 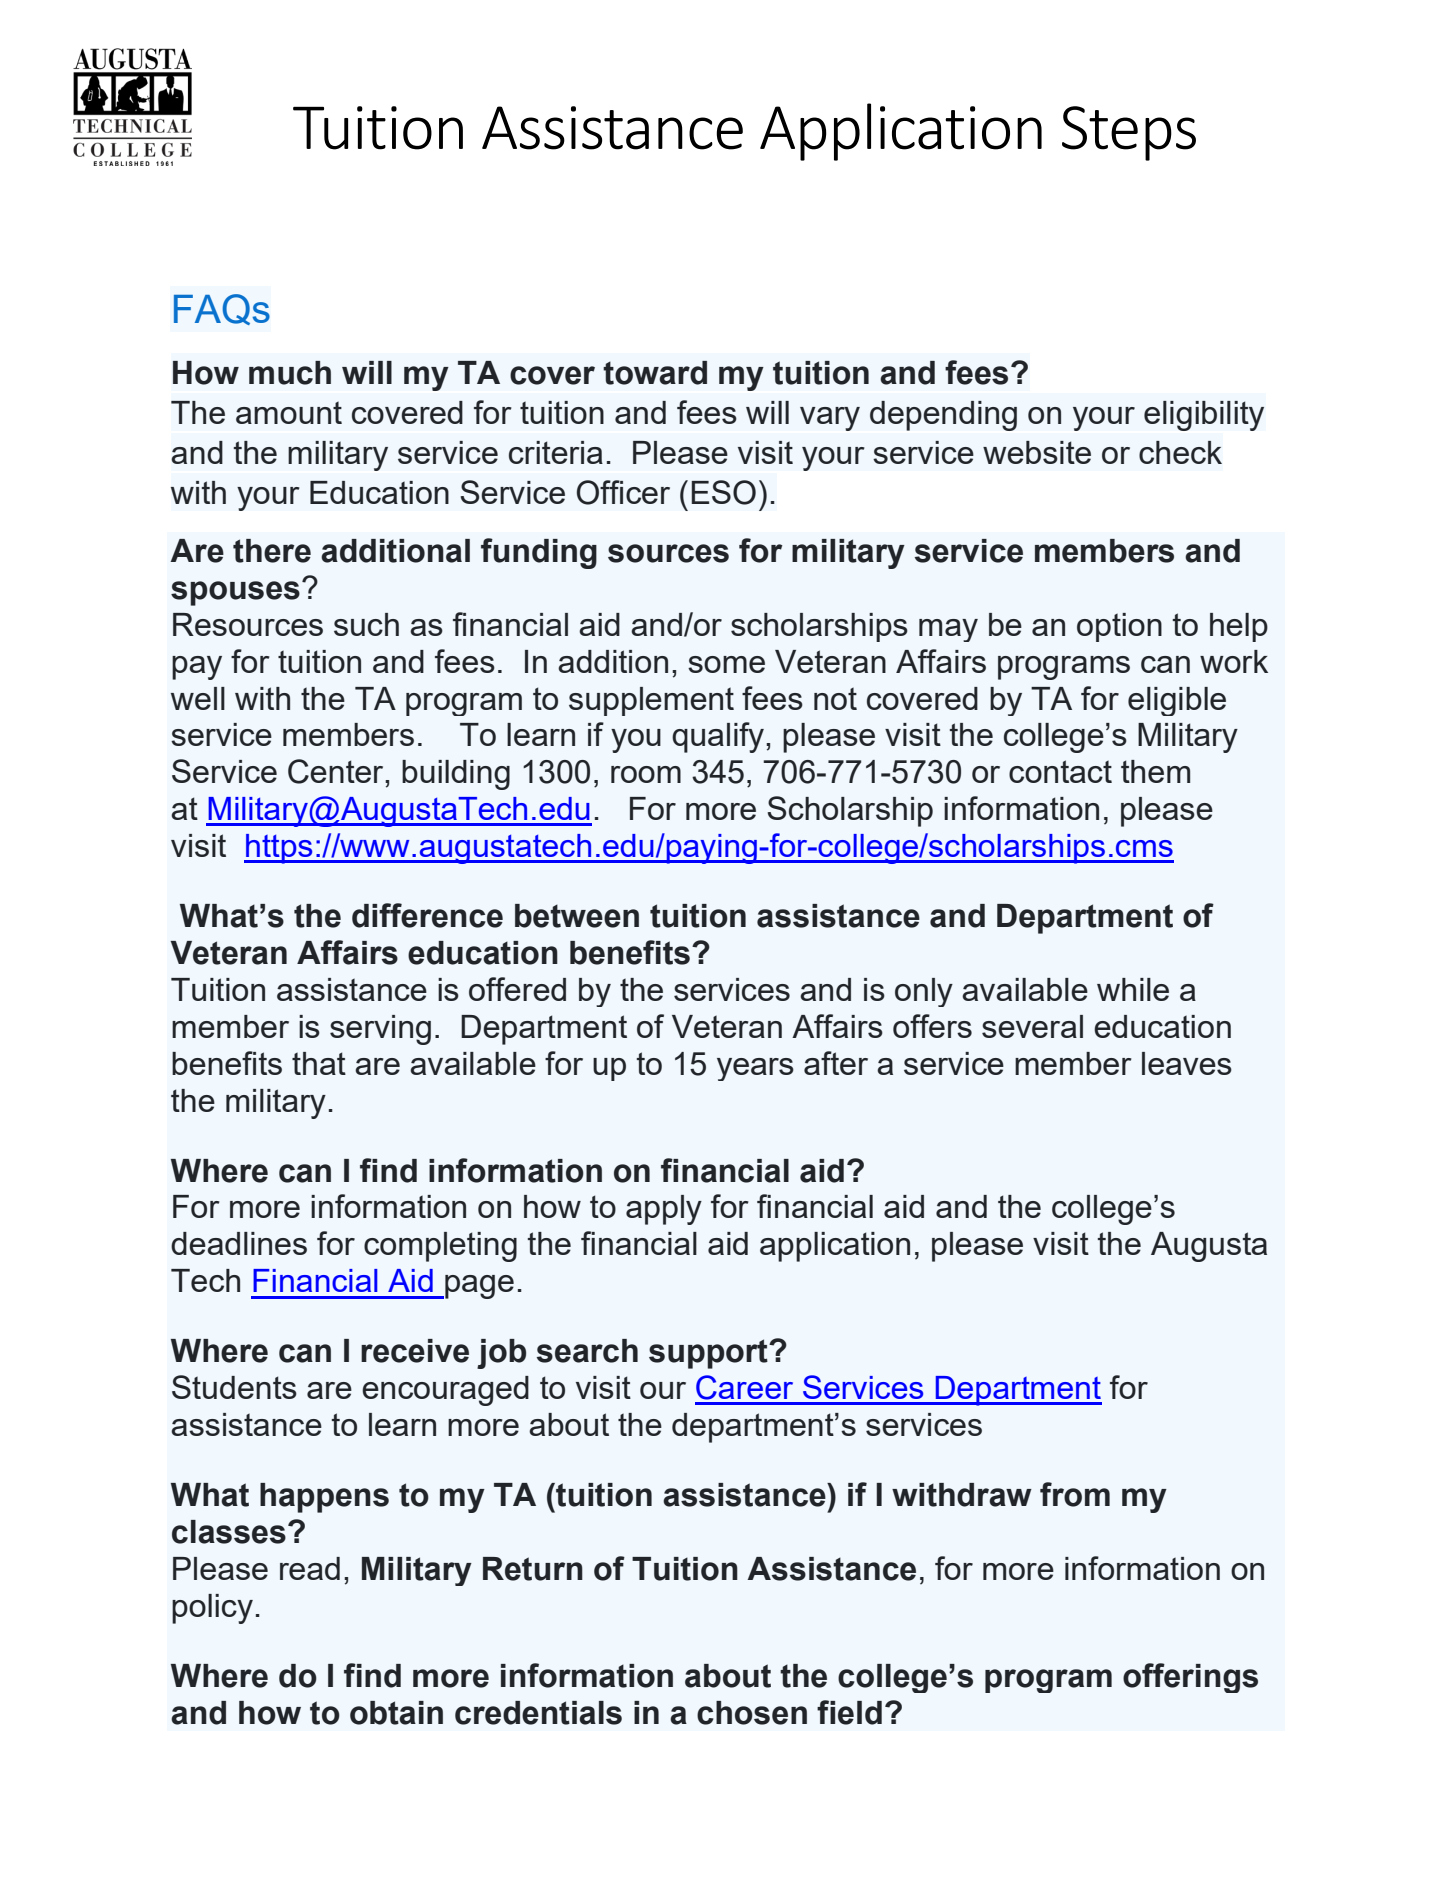 I want to click on deadlines, so click(x=239, y=1243).
